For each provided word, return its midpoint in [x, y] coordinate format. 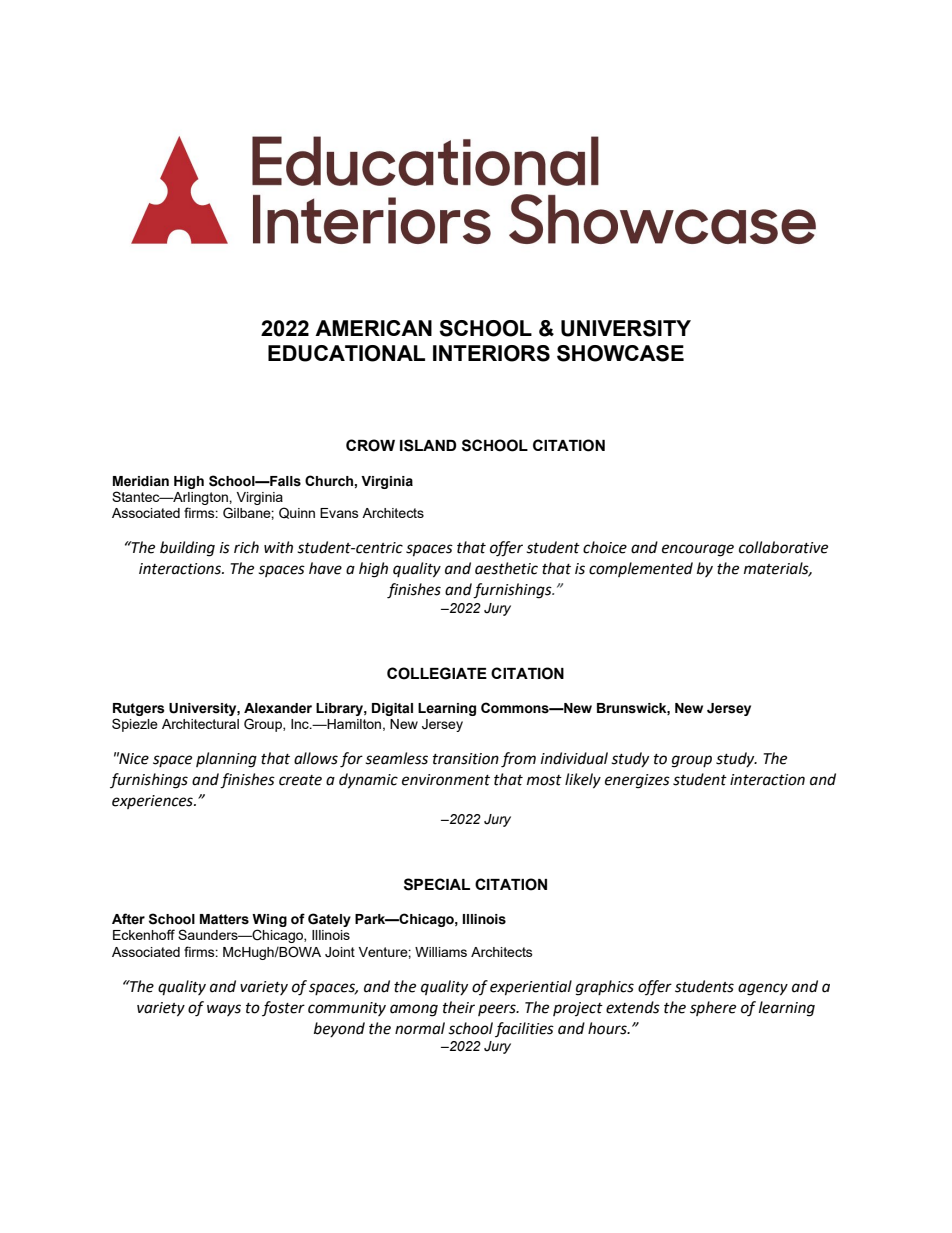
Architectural [200, 724]
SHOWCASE [620, 353]
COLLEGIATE [437, 673]
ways [224, 1010]
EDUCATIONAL [346, 353]
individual [574, 758]
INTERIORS [491, 353]
